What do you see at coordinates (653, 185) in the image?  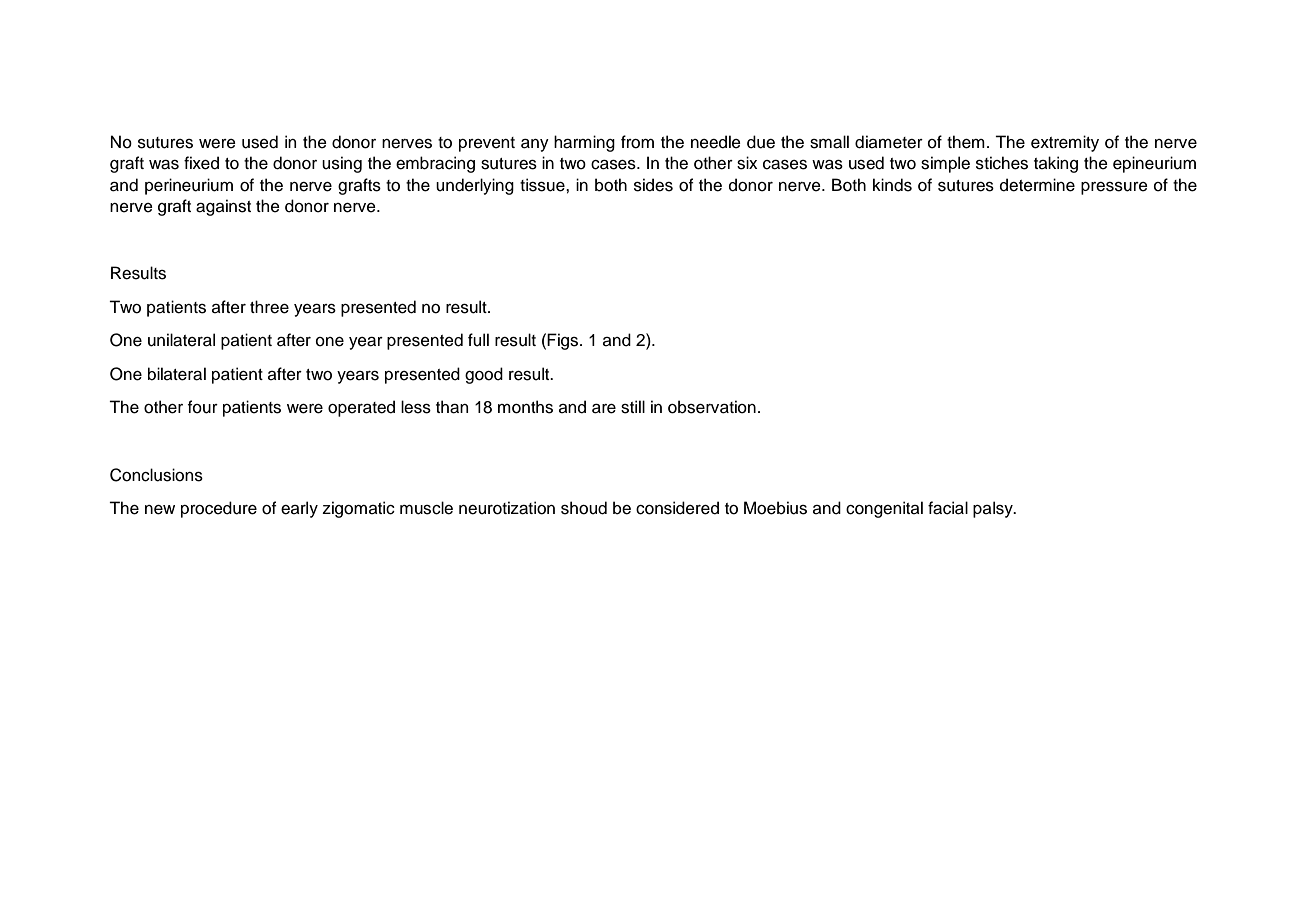 I see `sides` at bounding box center [653, 185].
